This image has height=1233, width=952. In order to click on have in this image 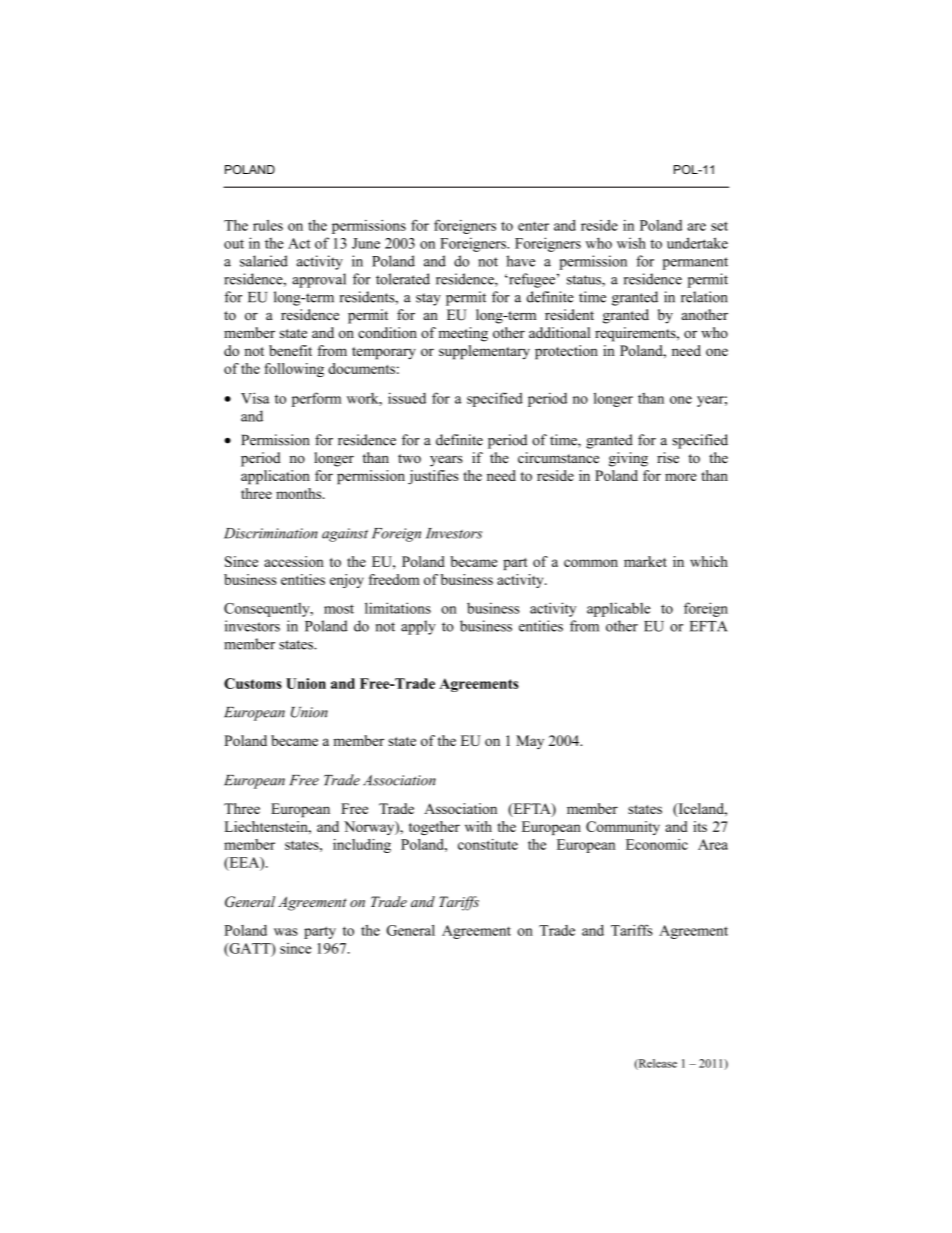, I will do `click(520, 261)`.
